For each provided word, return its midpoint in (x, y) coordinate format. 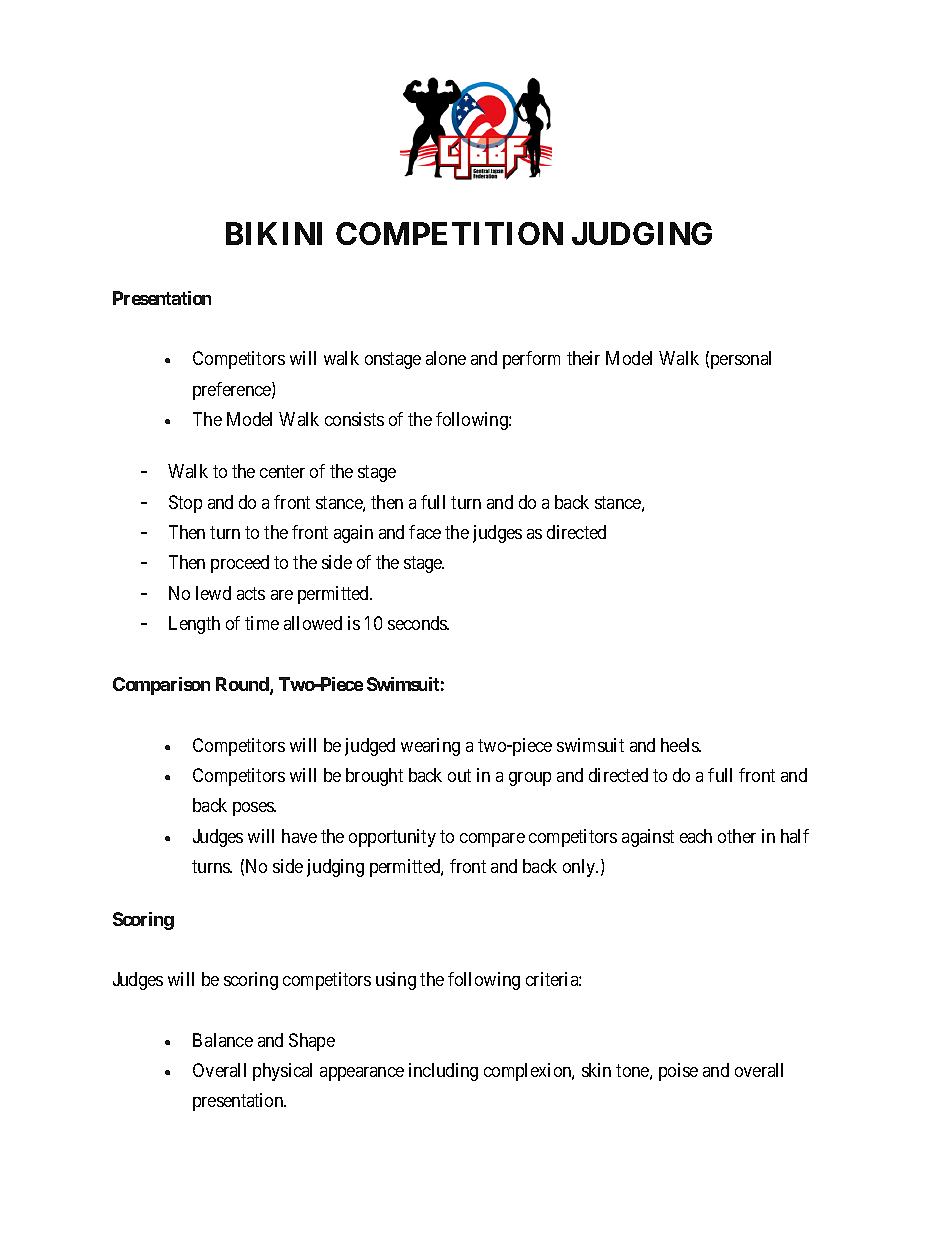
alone (446, 358)
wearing (430, 747)
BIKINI (274, 233)
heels (681, 745)
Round (243, 685)
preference (233, 391)
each (696, 836)
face (425, 532)
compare (492, 840)
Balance (223, 1040)
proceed (240, 564)
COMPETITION (449, 233)
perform (531, 360)
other (737, 836)
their (583, 358)
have (299, 836)
